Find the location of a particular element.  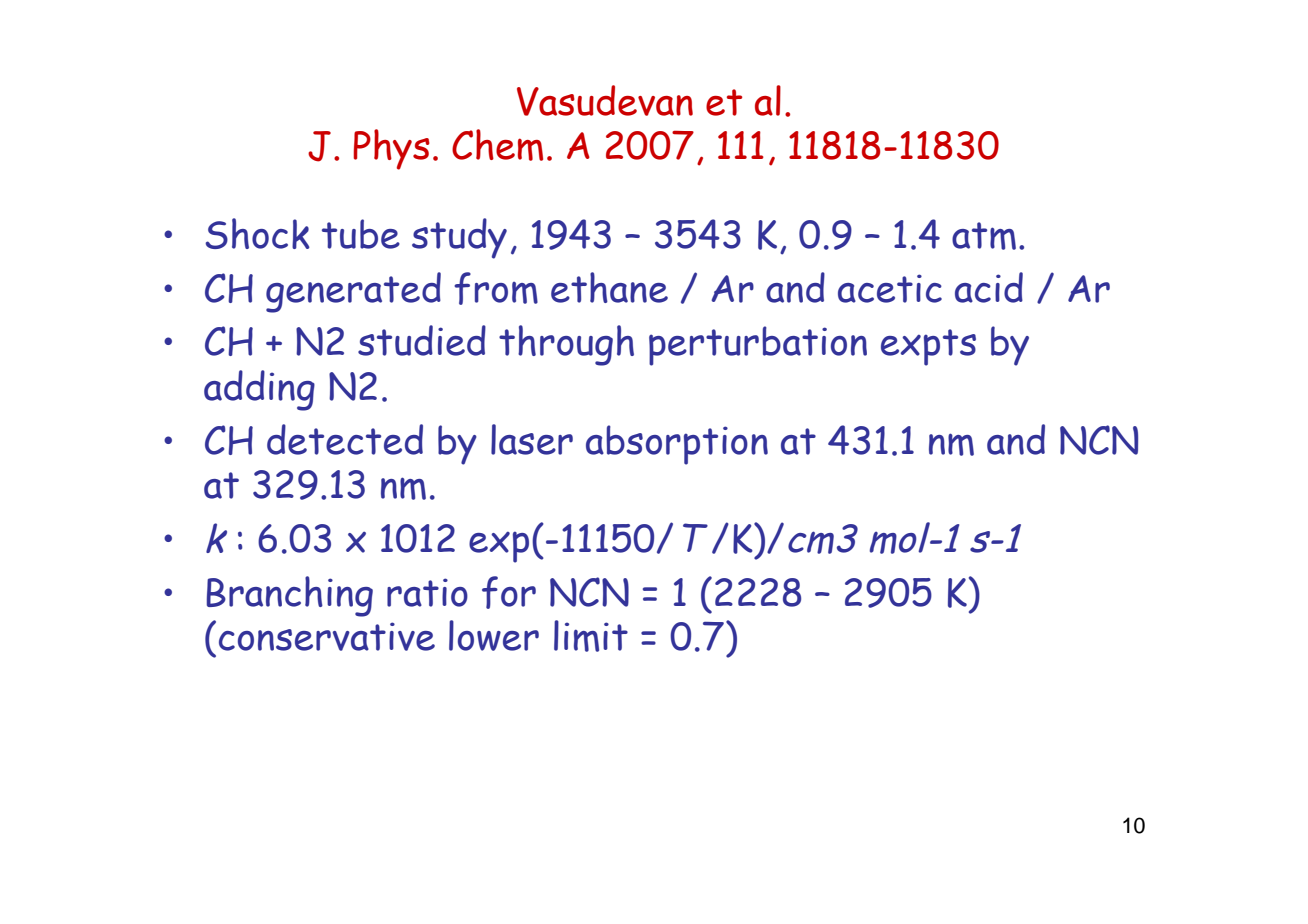

acetic is located at coordinates (890, 288).
